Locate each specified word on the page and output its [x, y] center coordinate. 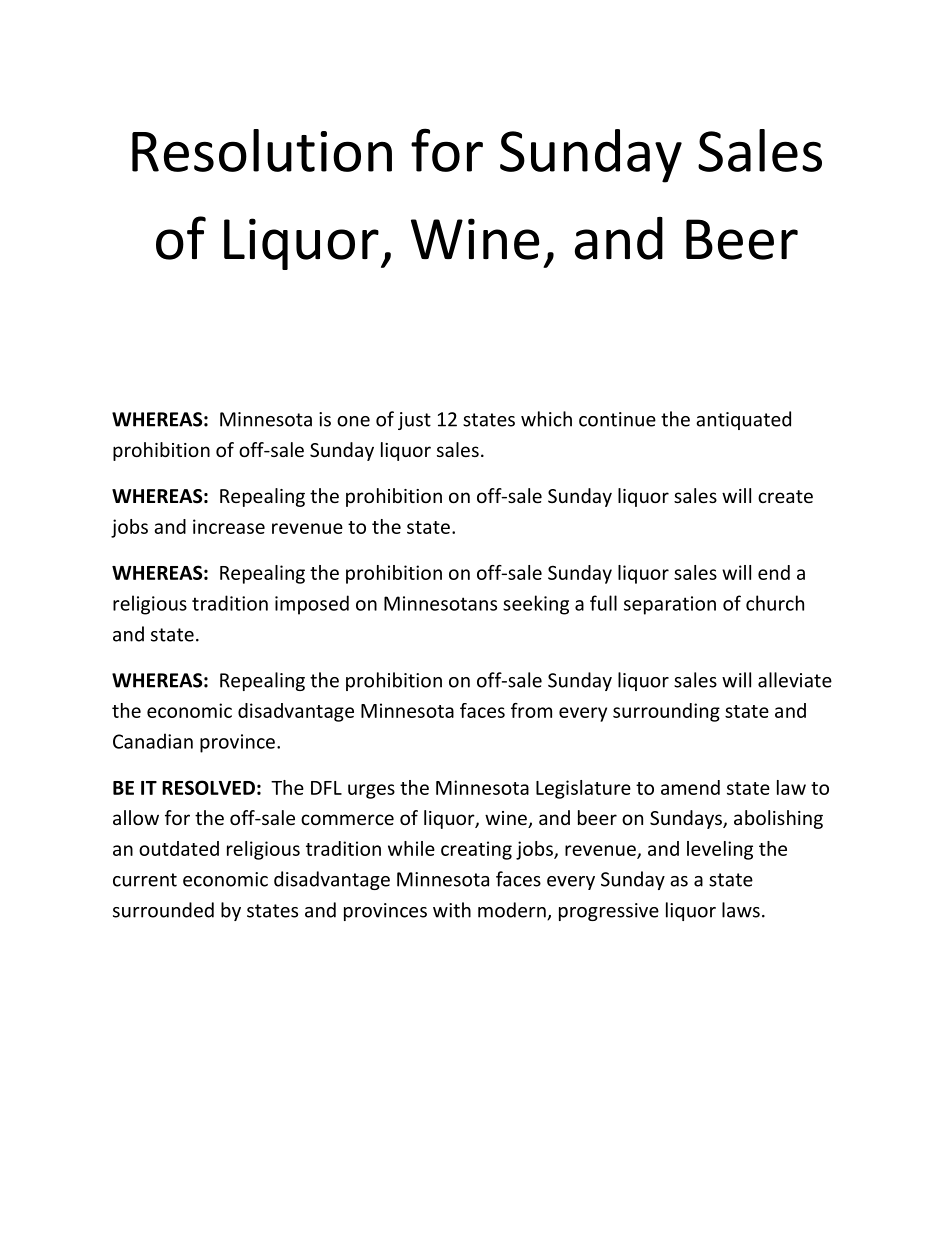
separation [670, 605]
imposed [312, 605]
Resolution [262, 150]
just [414, 421]
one [353, 421]
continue [617, 419]
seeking [536, 605]
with [452, 910]
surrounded [163, 910]
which [546, 419]
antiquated [743, 420]
